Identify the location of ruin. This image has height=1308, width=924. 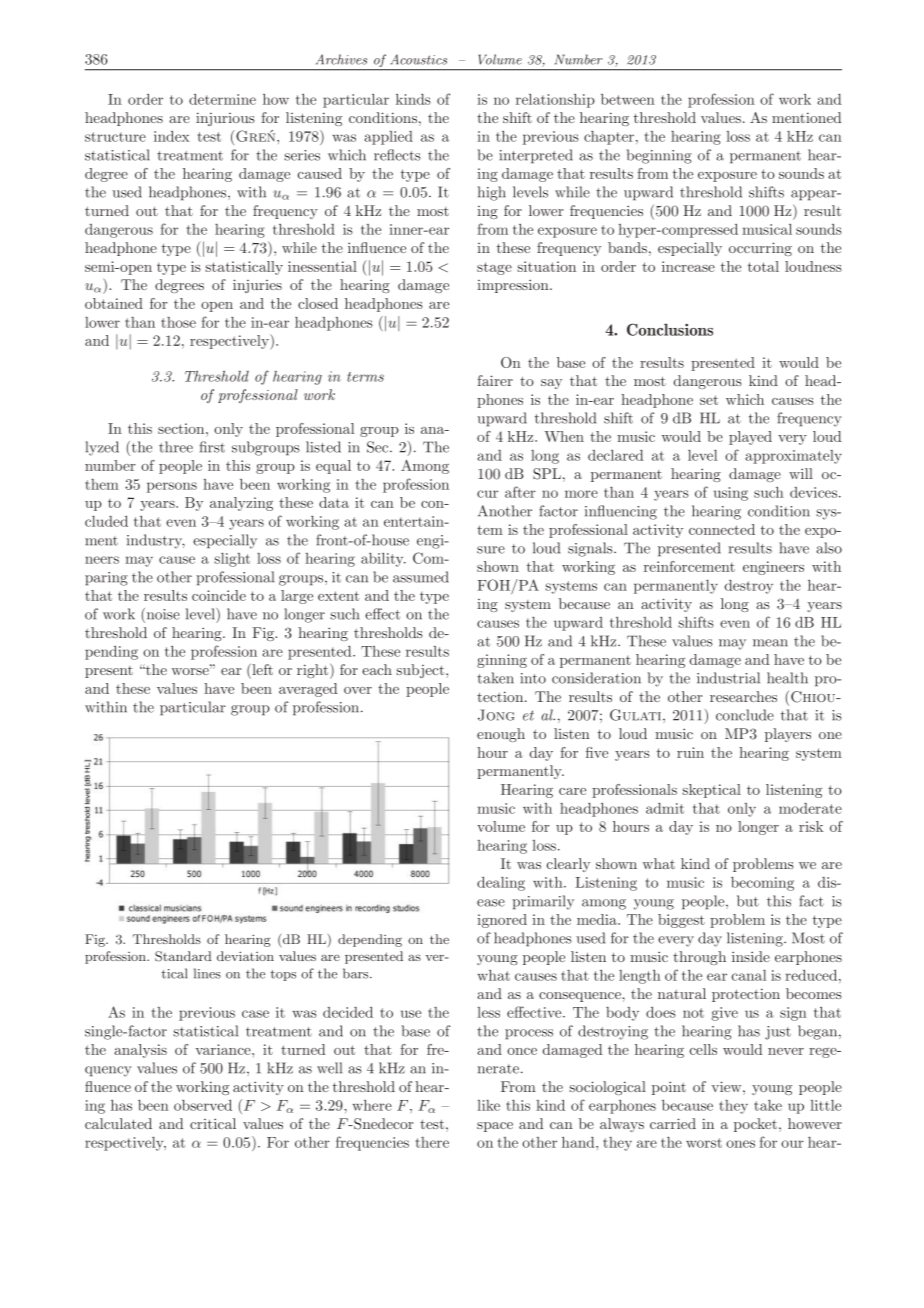
(690, 752).
